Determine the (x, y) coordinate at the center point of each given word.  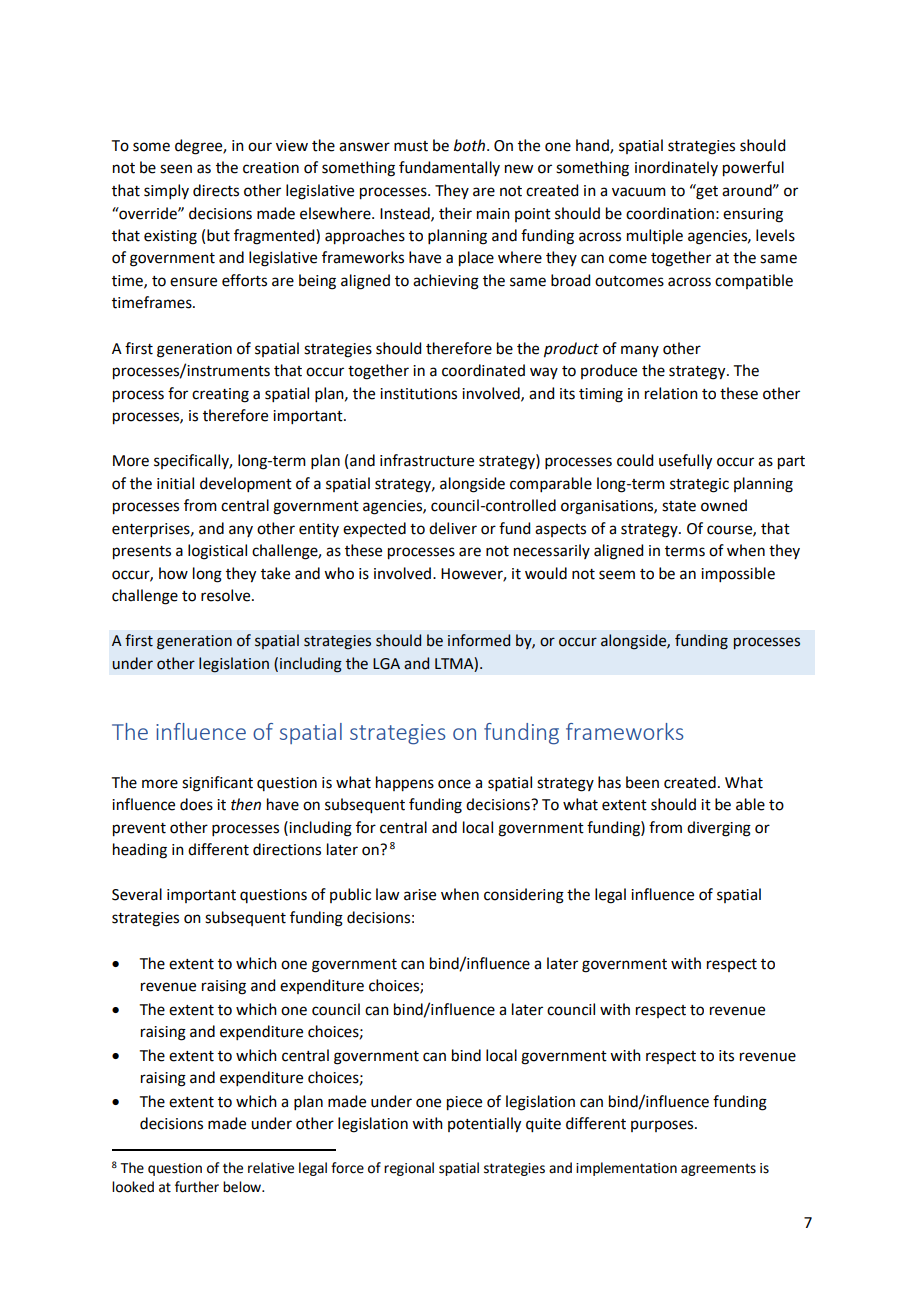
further (197, 1187)
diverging (719, 829)
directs (216, 190)
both (469, 145)
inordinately (676, 168)
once (454, 784)
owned (724, 505)
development (246, 484)
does (196, 804)
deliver (453, 528)
